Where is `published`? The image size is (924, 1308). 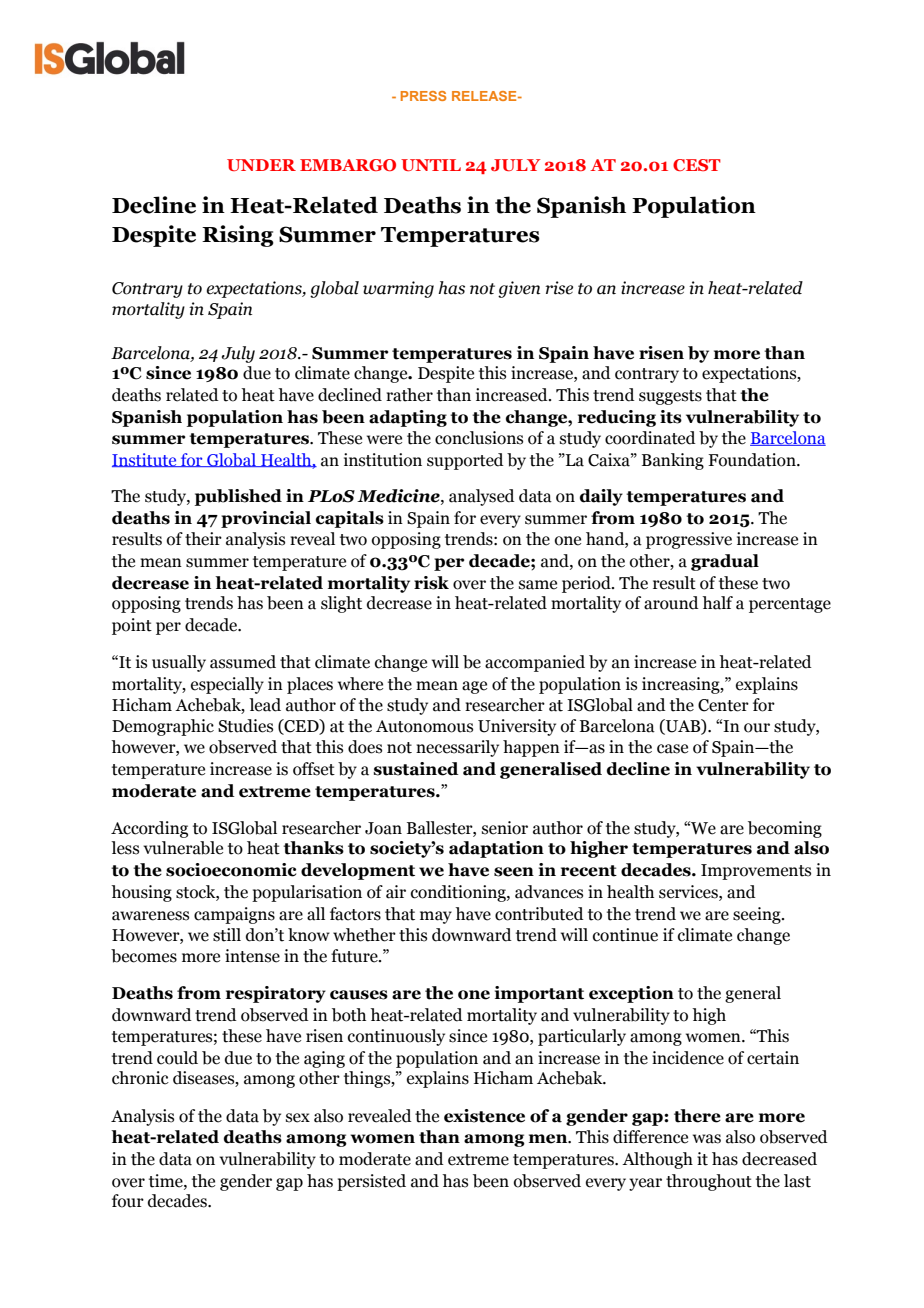
published is located at coordinates (238, 497).
